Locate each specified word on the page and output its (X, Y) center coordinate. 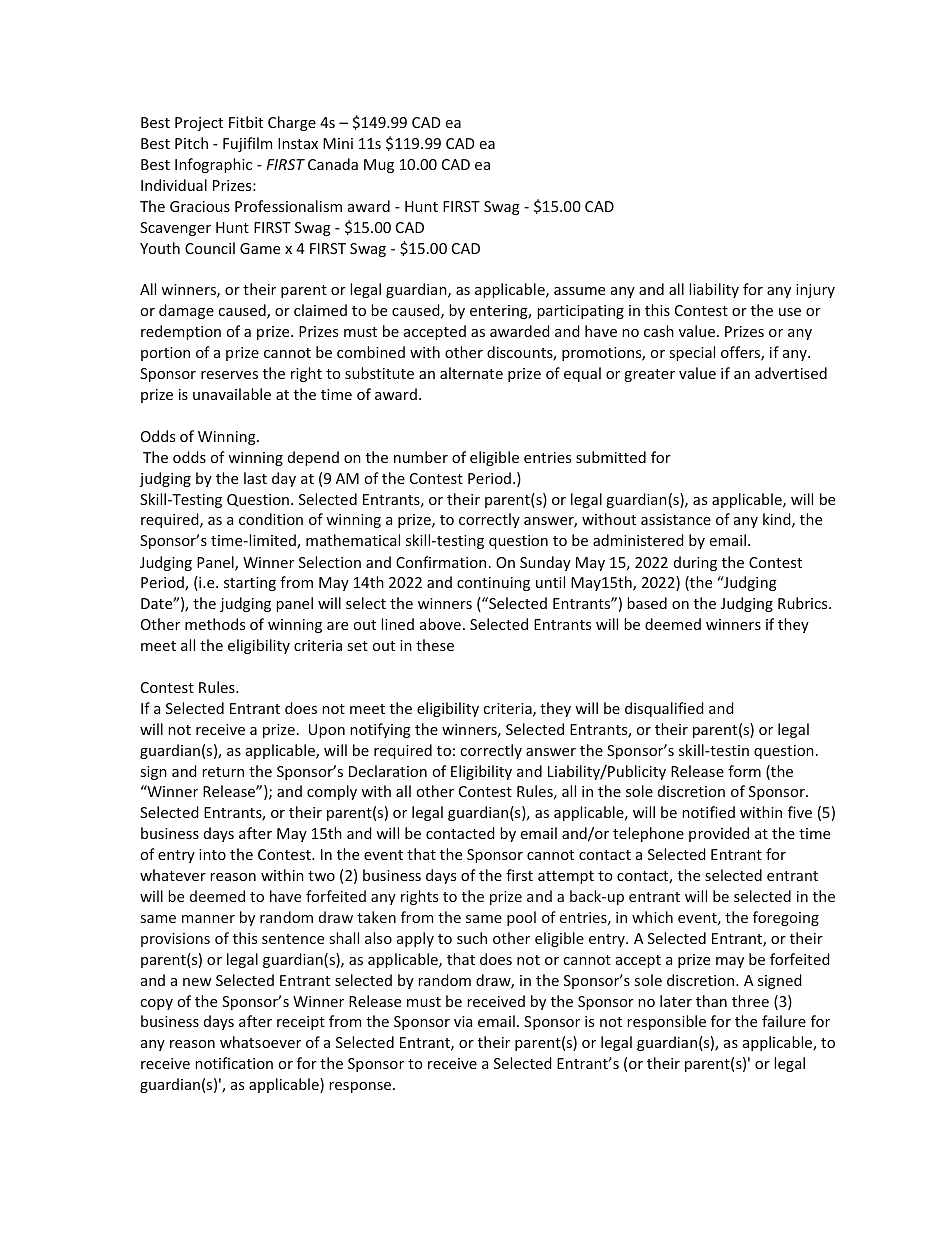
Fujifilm (247, 144)
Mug (379, 166)
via (463, 1021)
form (744, 771)
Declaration (388, 771)
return (223, 772)
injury (815, 291)
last (255, 478)
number (421, 457)
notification (234, 1063)
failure (784, 1021)
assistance (676, 519)
